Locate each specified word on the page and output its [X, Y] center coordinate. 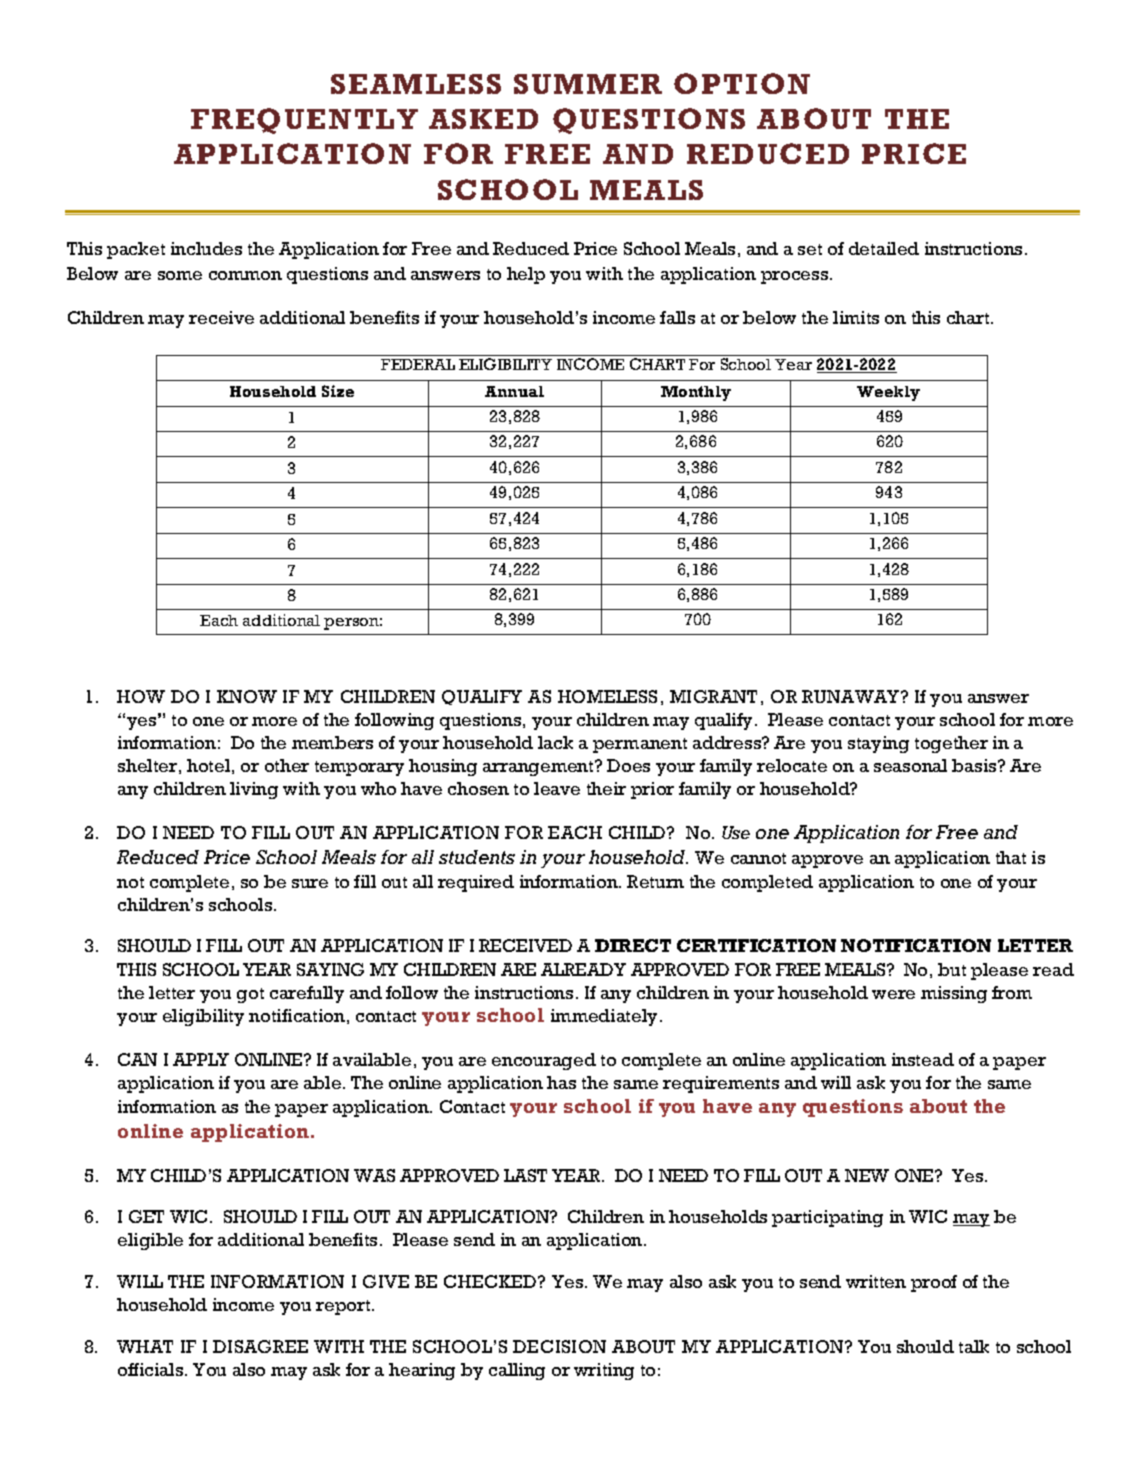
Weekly [888, 393]
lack [555, 742]
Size [338, 391]
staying [878, 744]
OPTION [742, 83]
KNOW [247, 696]
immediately [604, 1017]
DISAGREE [260, 1346]
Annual [514, 391]
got [250, 995]
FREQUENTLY [304, 121]
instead [923, 1059]
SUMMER [588, 84]
